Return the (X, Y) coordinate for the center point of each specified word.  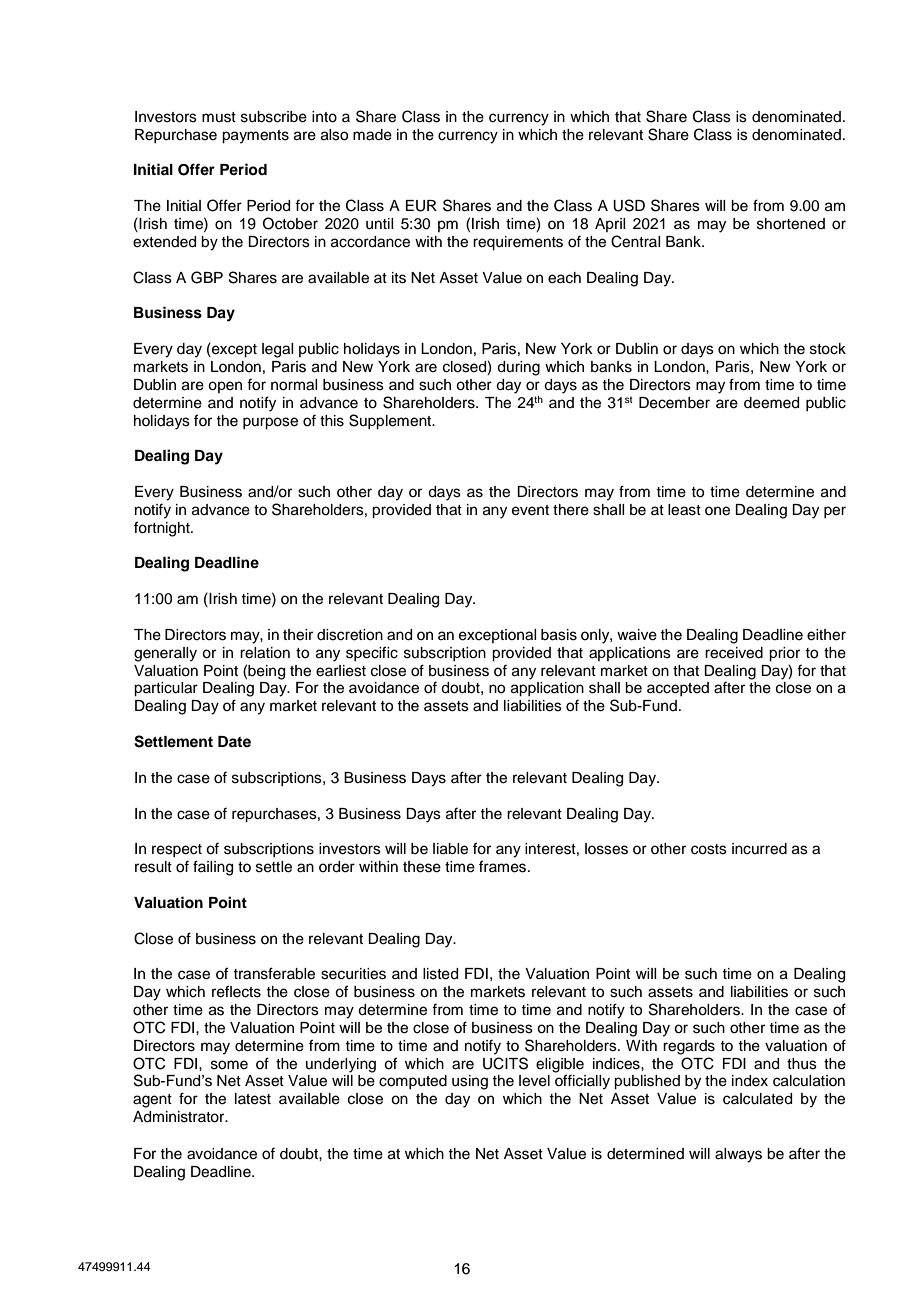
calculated (757, 1099)
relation (265, 653)
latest (253, 1099)
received (734, 653)
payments (255, 137)
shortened (791, 224)
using (470, 1082)
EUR (421, 206)
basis (559, 635)
